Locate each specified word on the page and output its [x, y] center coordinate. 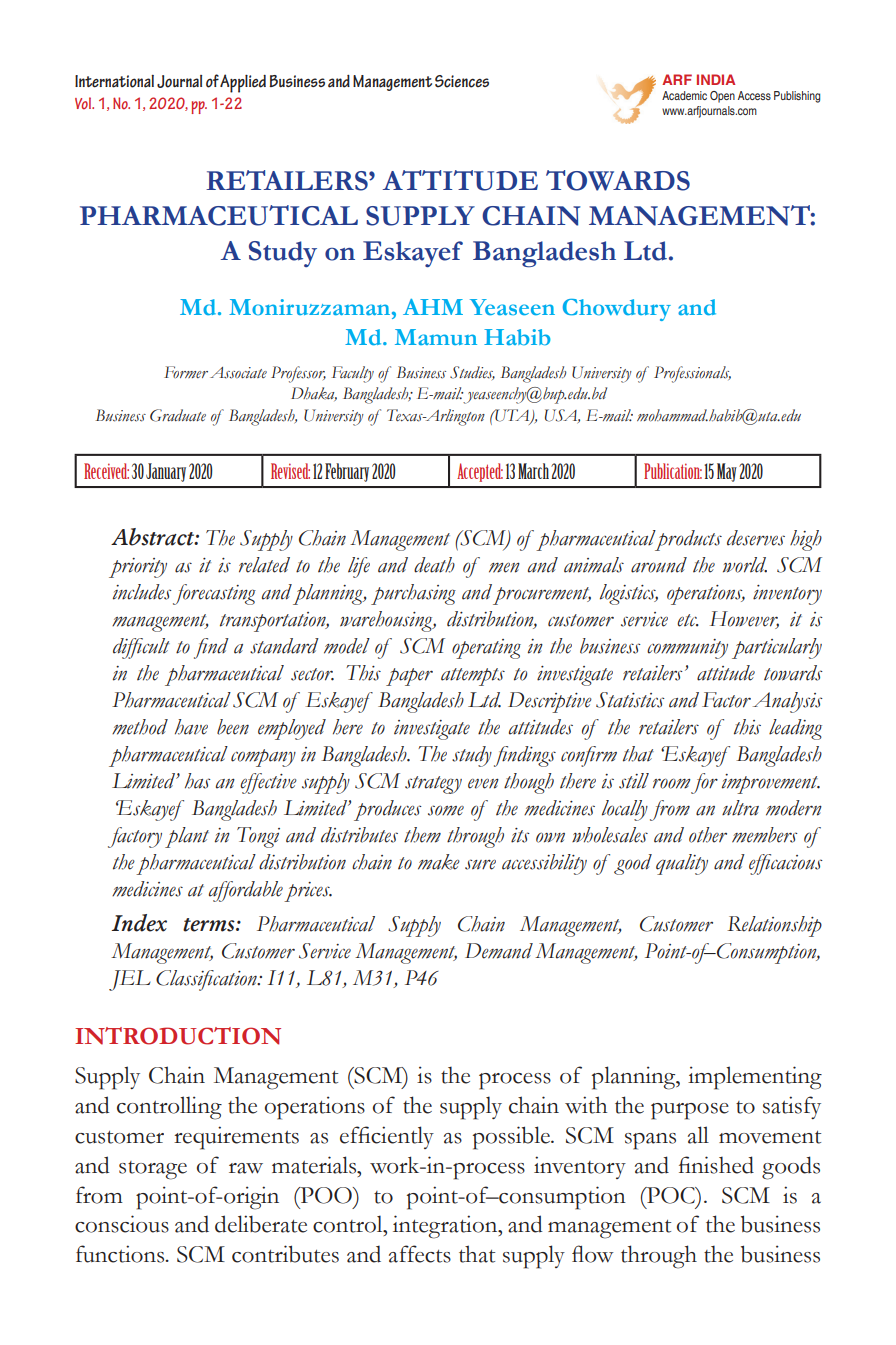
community [687, 649]
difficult [141, 648]
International [114, 81]
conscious [122, 1224]
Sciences [462, 81]
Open [722, 97]
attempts [473, 677]
